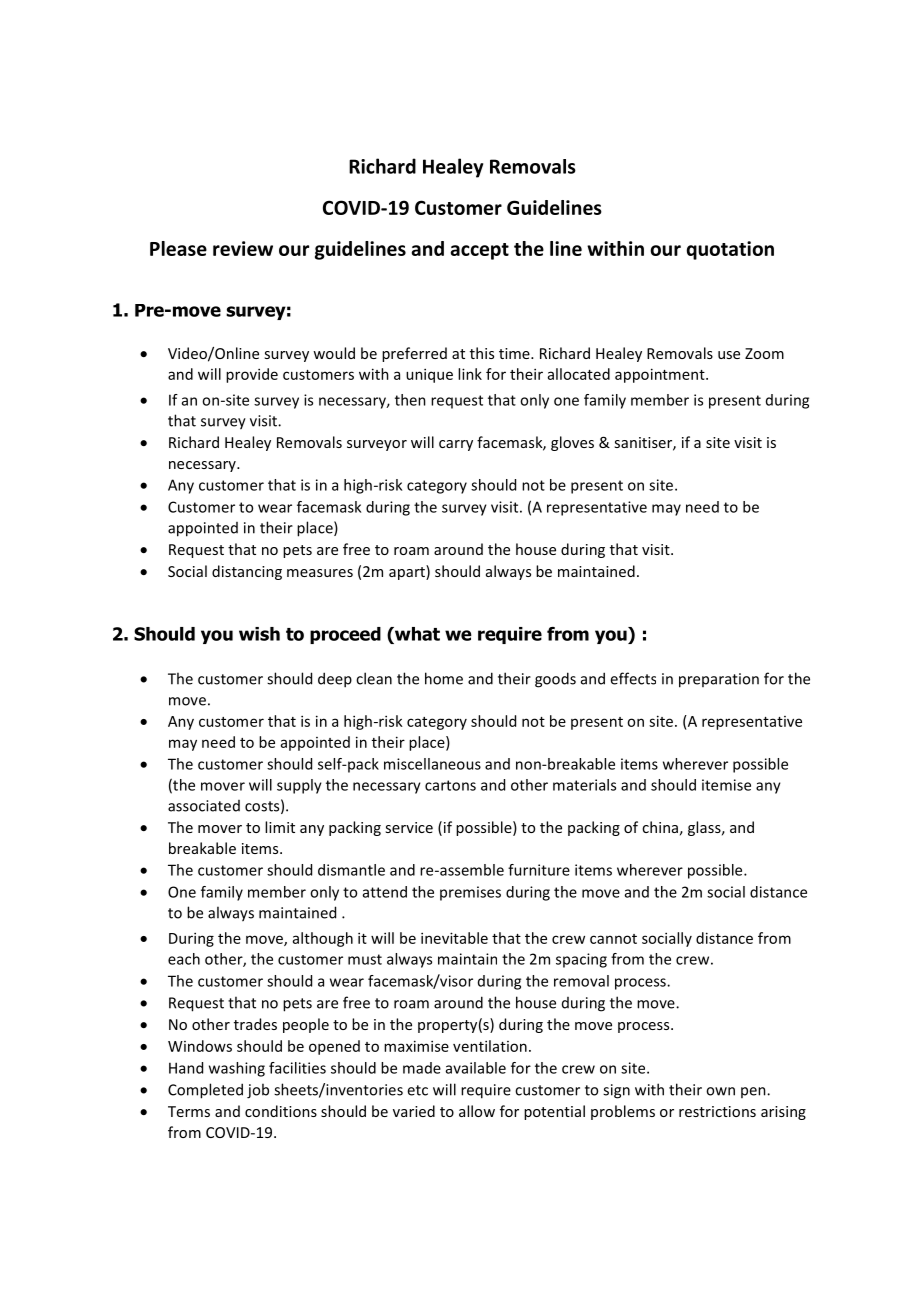 The image size is (924, 1308). I want to click on distancing, so click(247, 572).
